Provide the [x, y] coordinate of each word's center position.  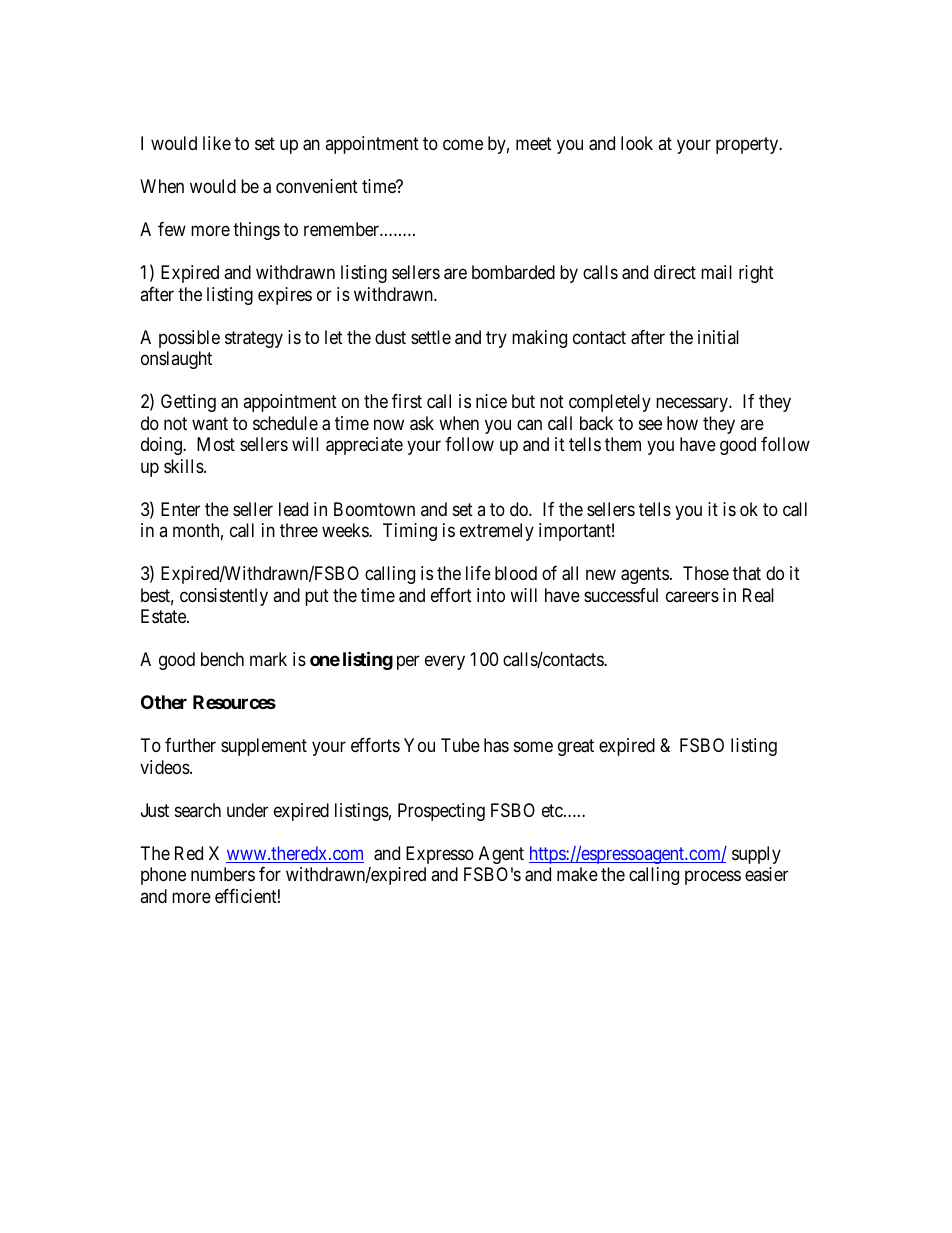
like [217, 143]
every [445, 663]
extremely [497, 532]
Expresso [440, 855]
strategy [254, 339]
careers [692, 596]
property [748, 146]
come [463, 145]
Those [706, 573]
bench [222, 659]
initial [718, 337]
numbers [223, 874]
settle [431, 337]
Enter [180, 509]
